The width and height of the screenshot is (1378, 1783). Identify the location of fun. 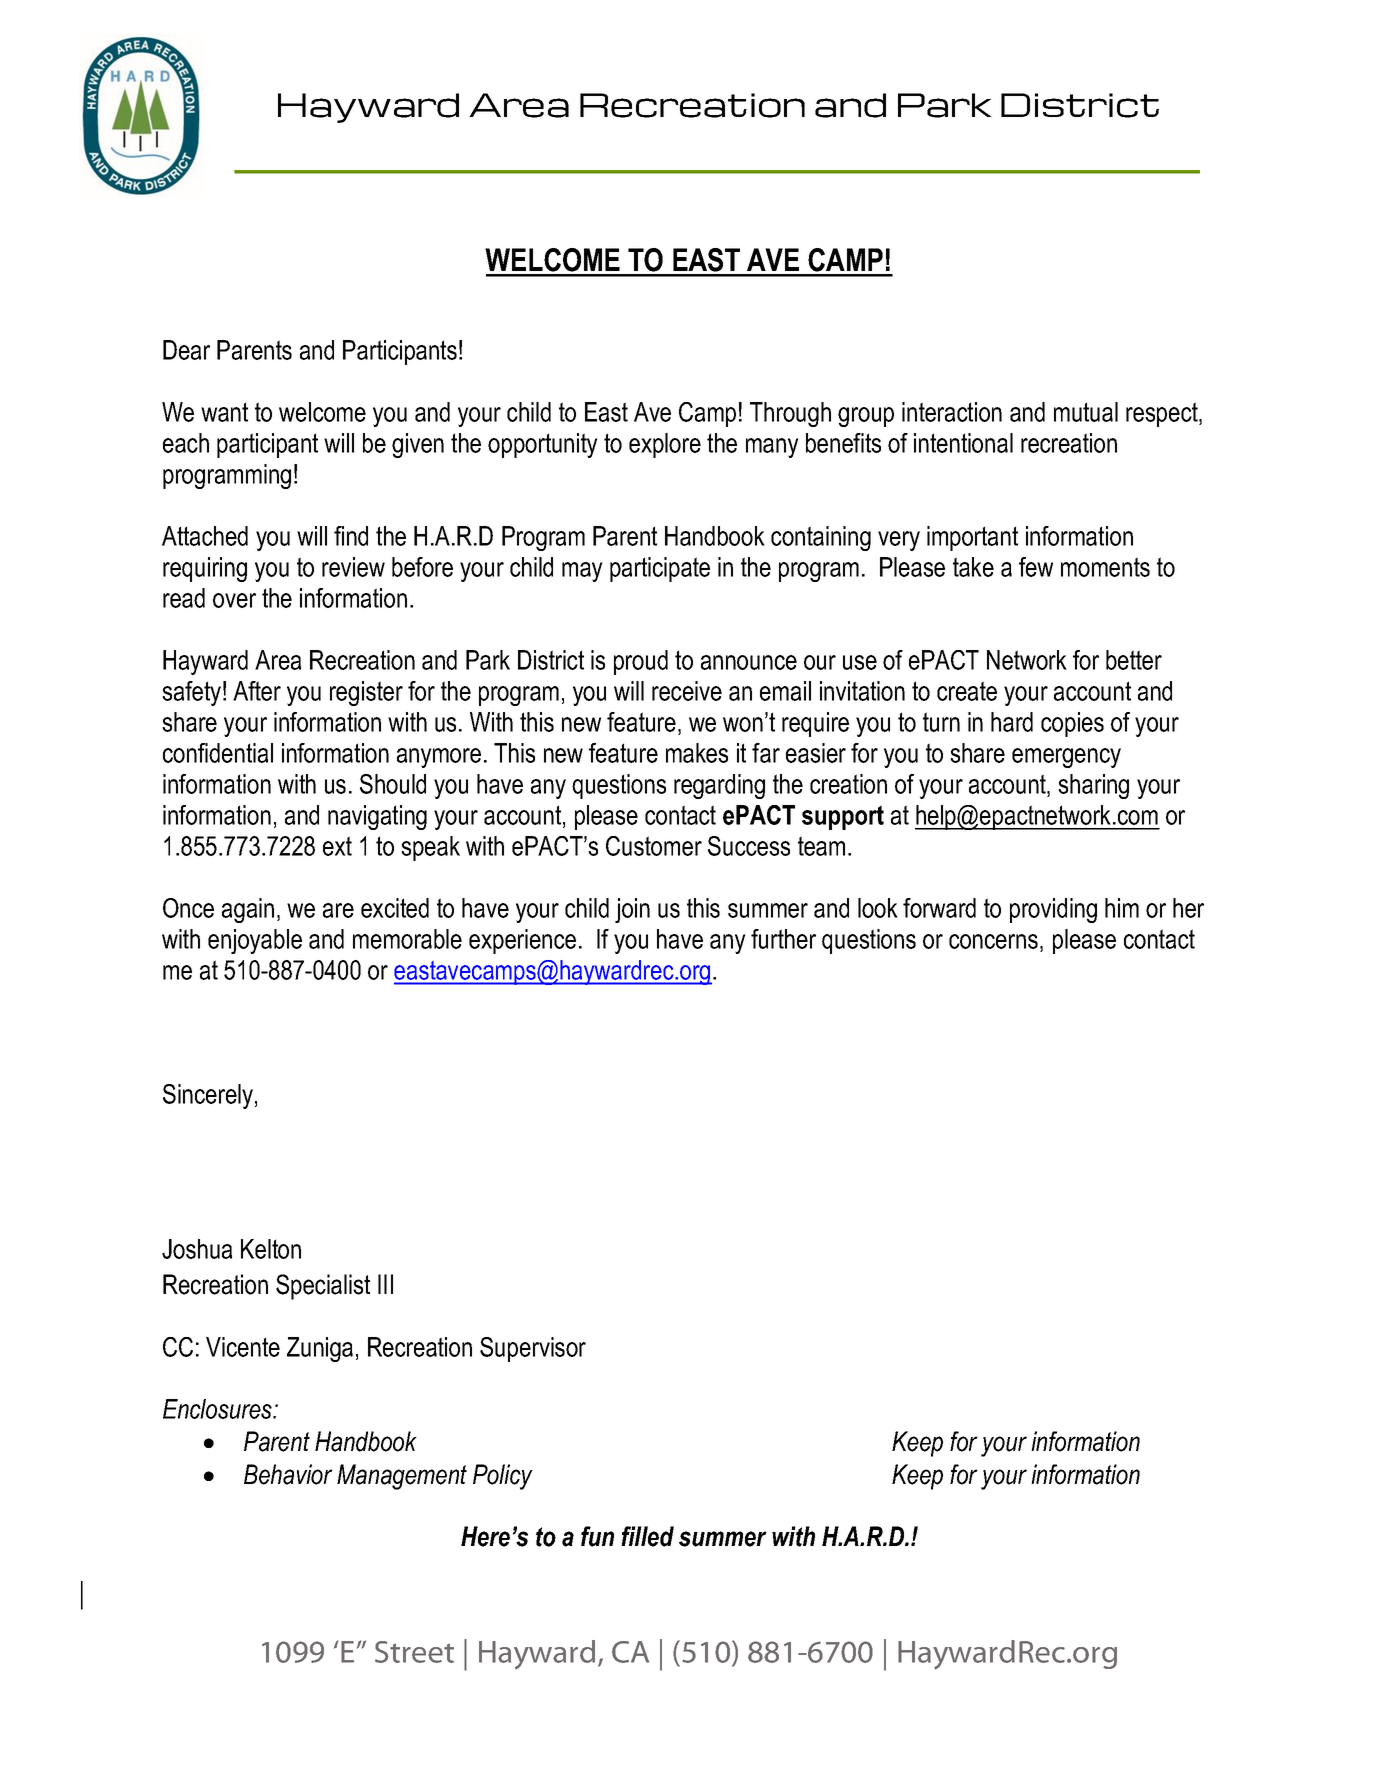
(597, 1536).
